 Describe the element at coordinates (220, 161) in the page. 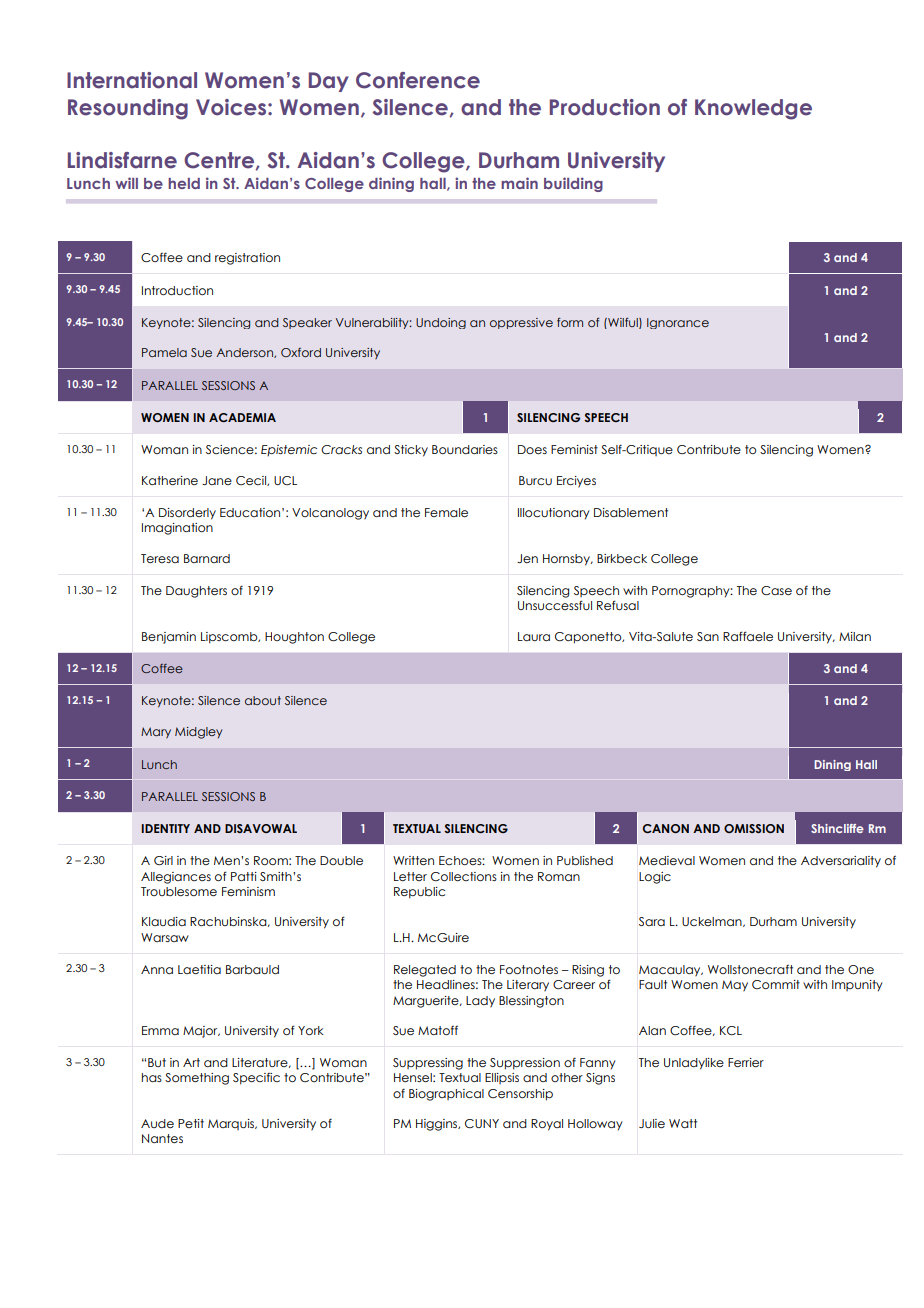

I see `Centre` at that location.
